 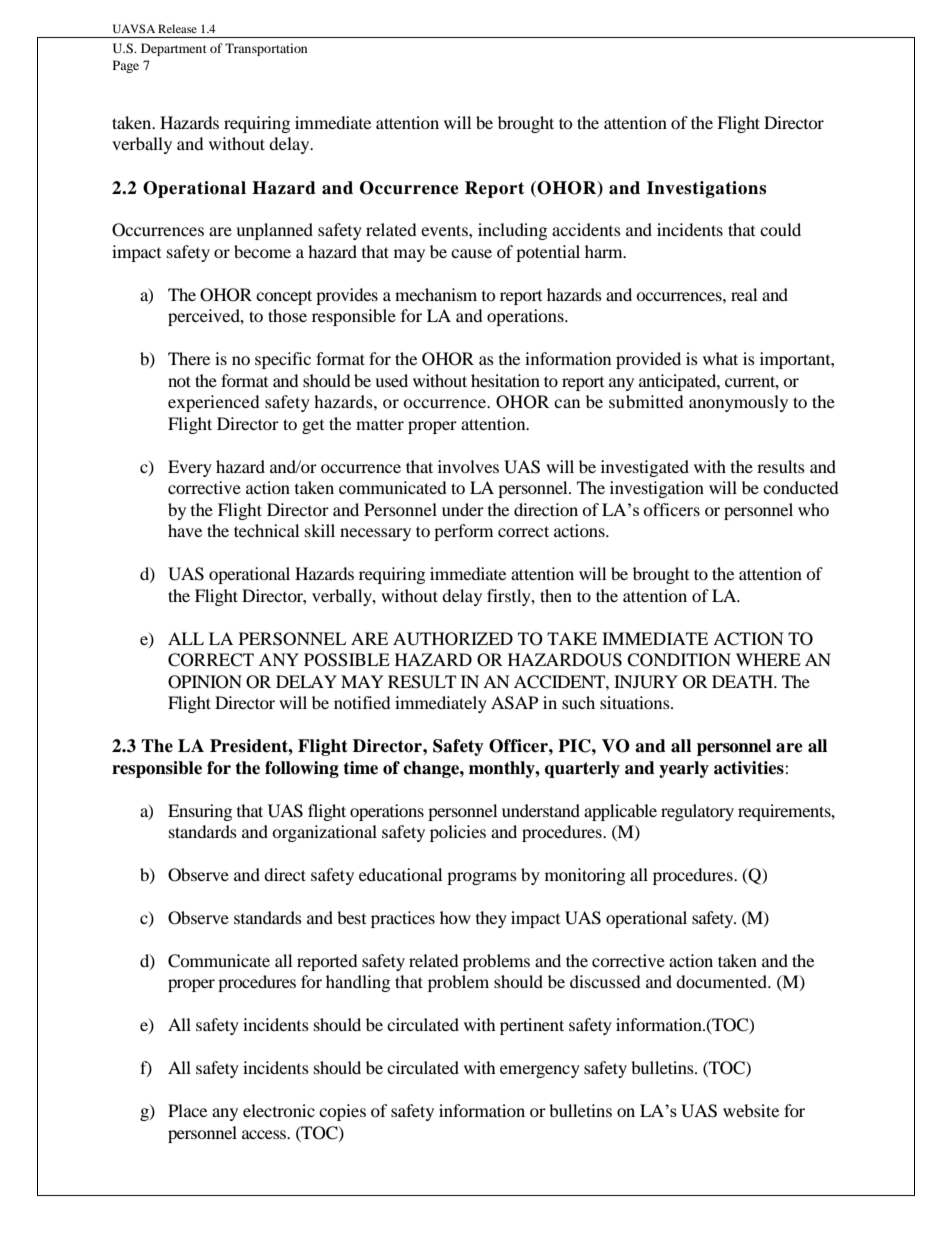 What do you see at coordinates (780, 229) in the screenshot?
I see `could` at bounding box center [780, 229].
